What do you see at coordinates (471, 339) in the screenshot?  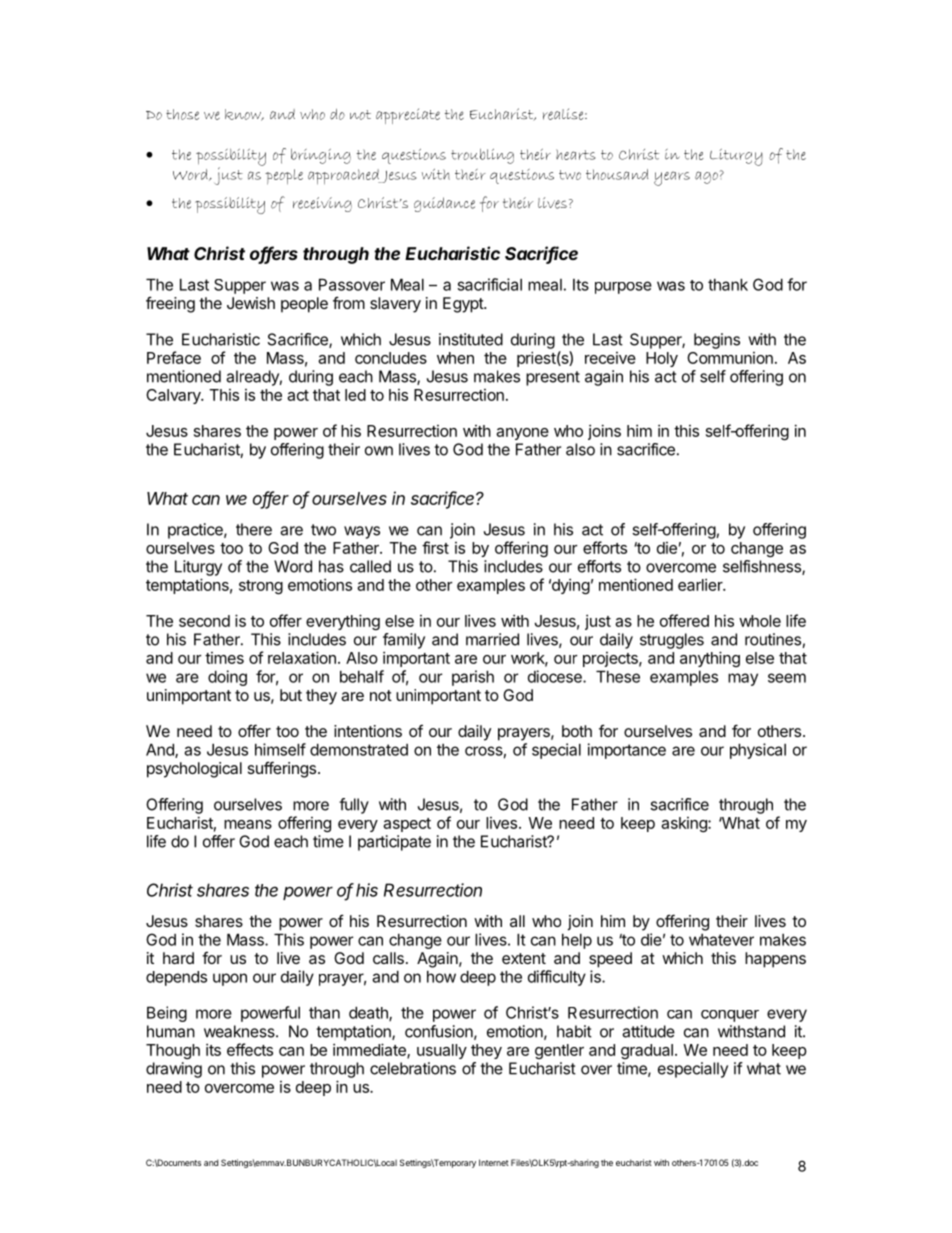 I see `instituted` at bounding box center [471, 339].
